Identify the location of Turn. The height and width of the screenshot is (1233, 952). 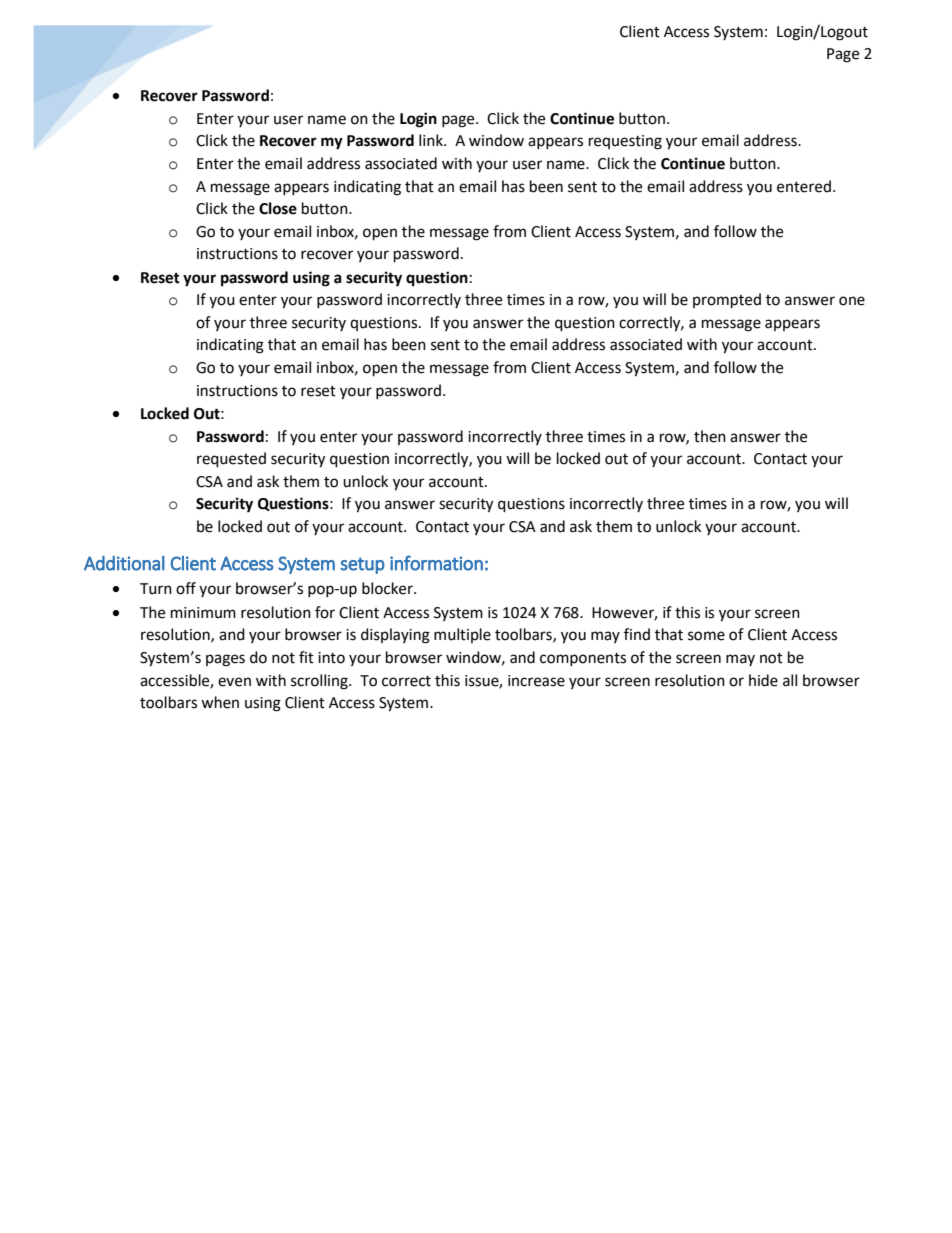
(156, 589).
